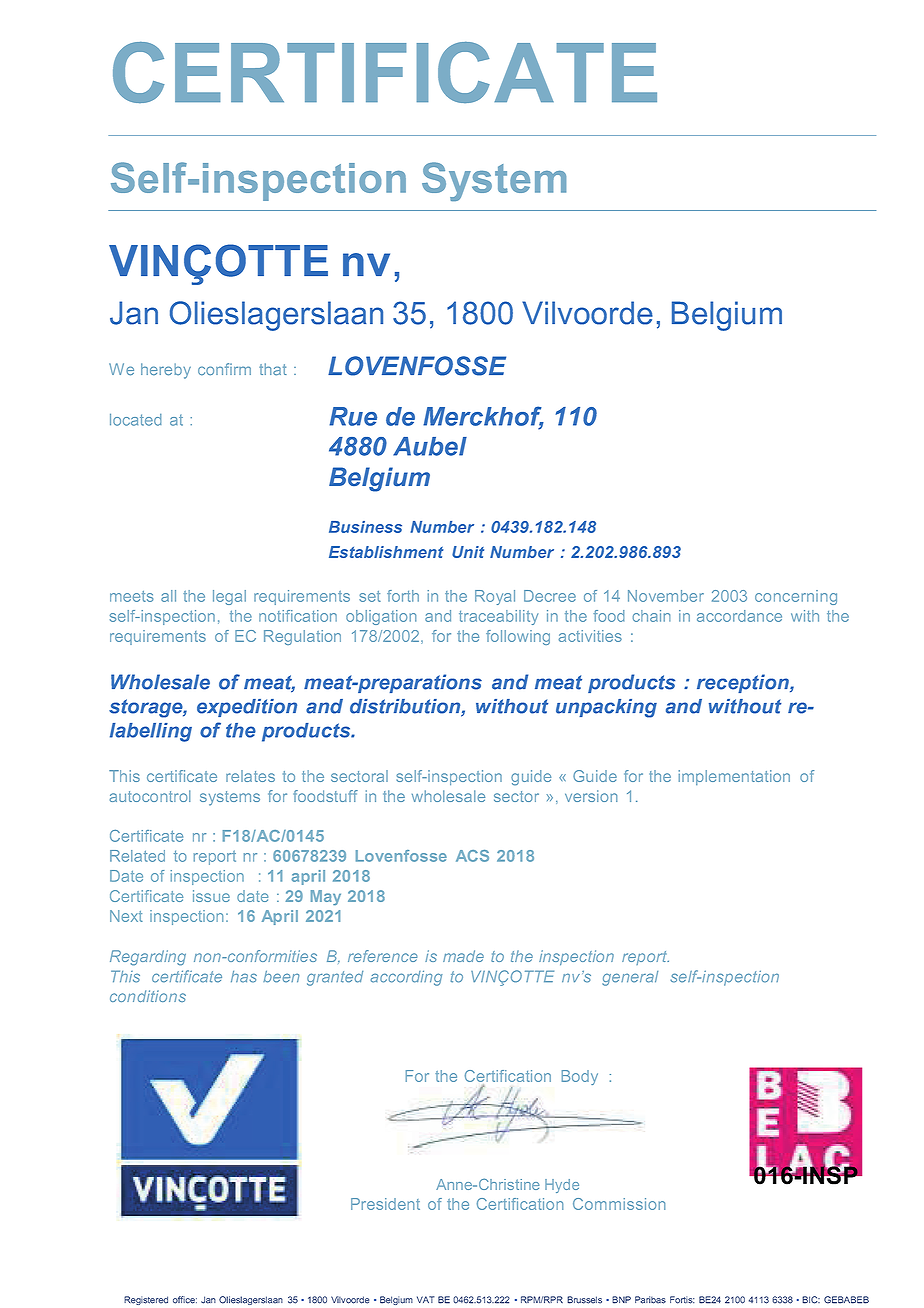 This image has width=924, height=1308. What do you see at coordinates (734, 777) in the image?
I see `implementation` at bounding box center [734, 777].
